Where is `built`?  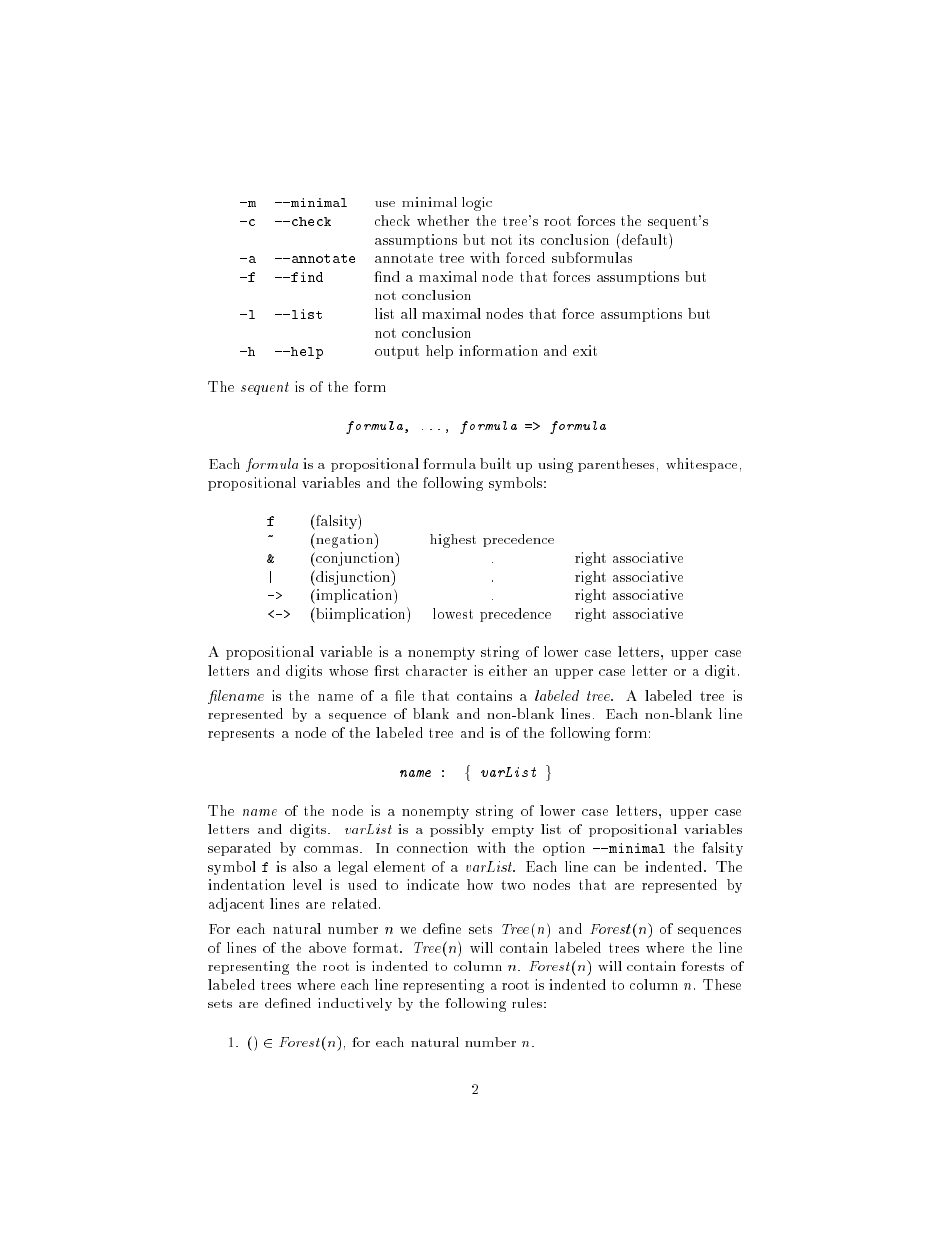 built is located at coordinates (495, 463).
